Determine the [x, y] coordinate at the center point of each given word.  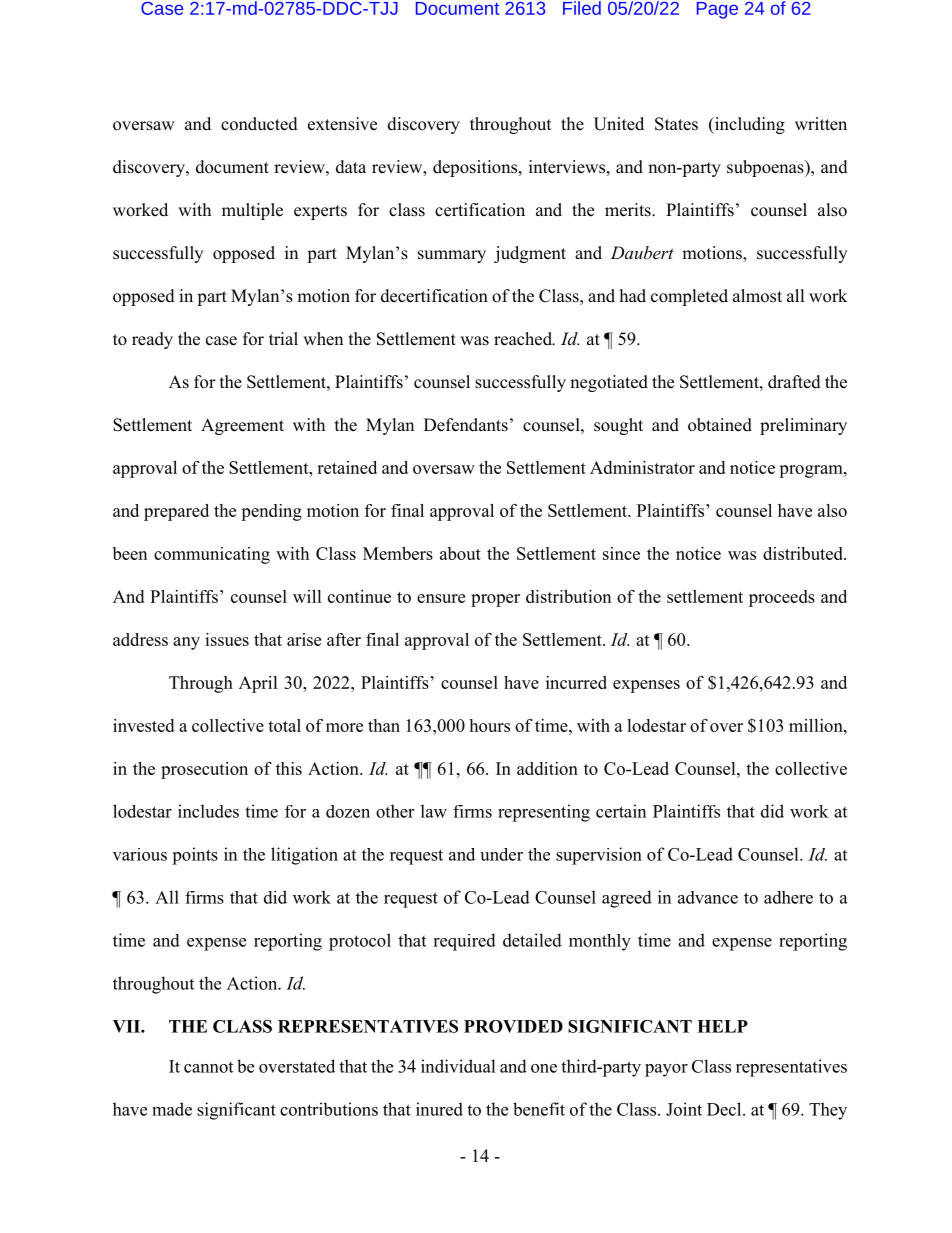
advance [708, 897]
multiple [252, 211]
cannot [208, 1067]
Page [717, 10]
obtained [720, 425]
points [195, 856]
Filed [582, 8]
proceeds [782, 598]
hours [489, 725]
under [501, 854]
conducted [259, 124]
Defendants [466, 425]
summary [452, 256]
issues [227, 639]
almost [757, 296]
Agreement [242, 426]
